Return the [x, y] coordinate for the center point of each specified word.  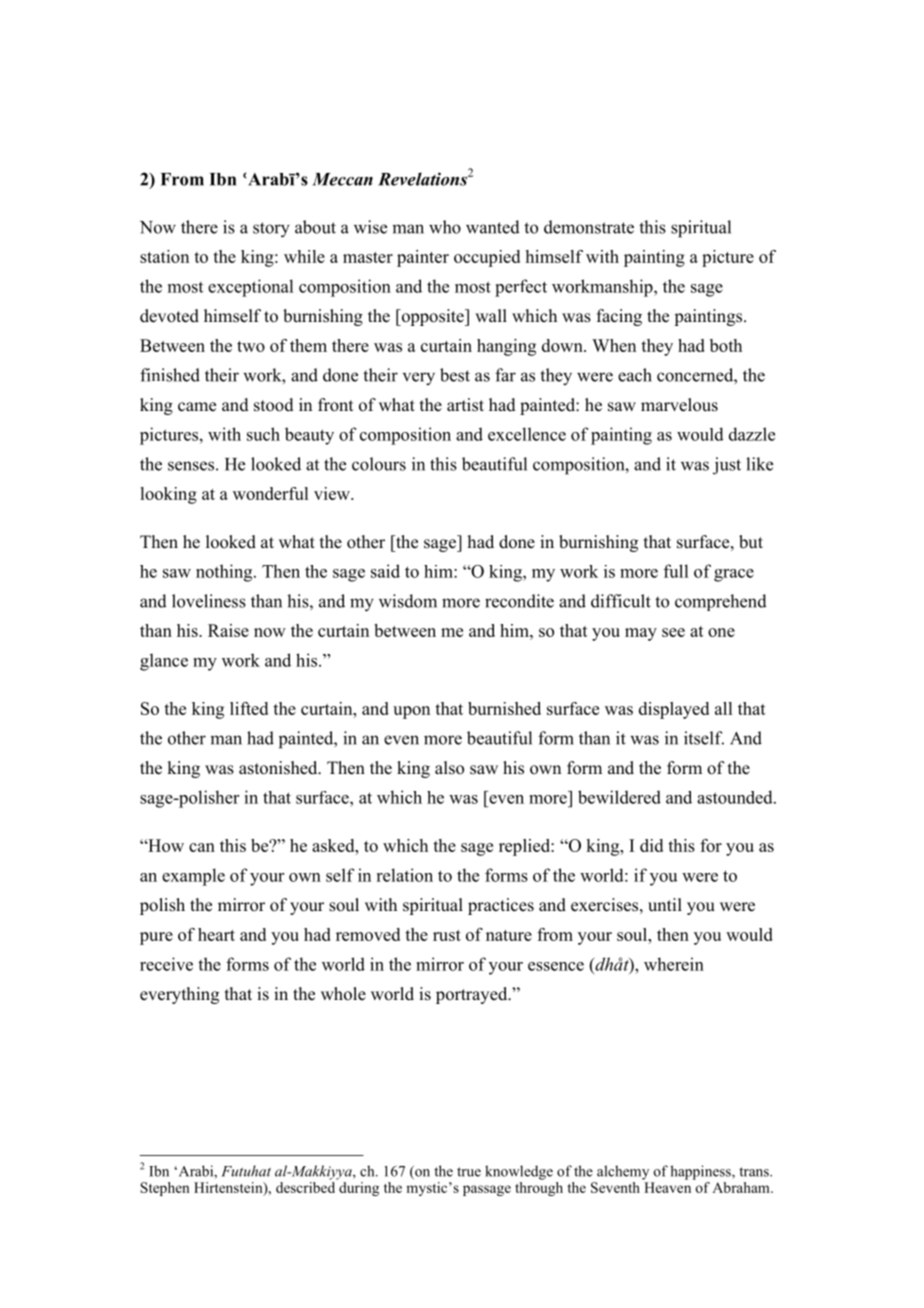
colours [379, 464]
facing [619, 317]
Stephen [165, 1189]
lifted [249, 708]
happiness [701, 1172]
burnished [504, 708]
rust [447, 935]
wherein [674, 964]
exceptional [250, 288]
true [469, 1172]
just [727, 466]
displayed [674, 710]
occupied [487, 258]
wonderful [270, 493]
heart [216, 934]
